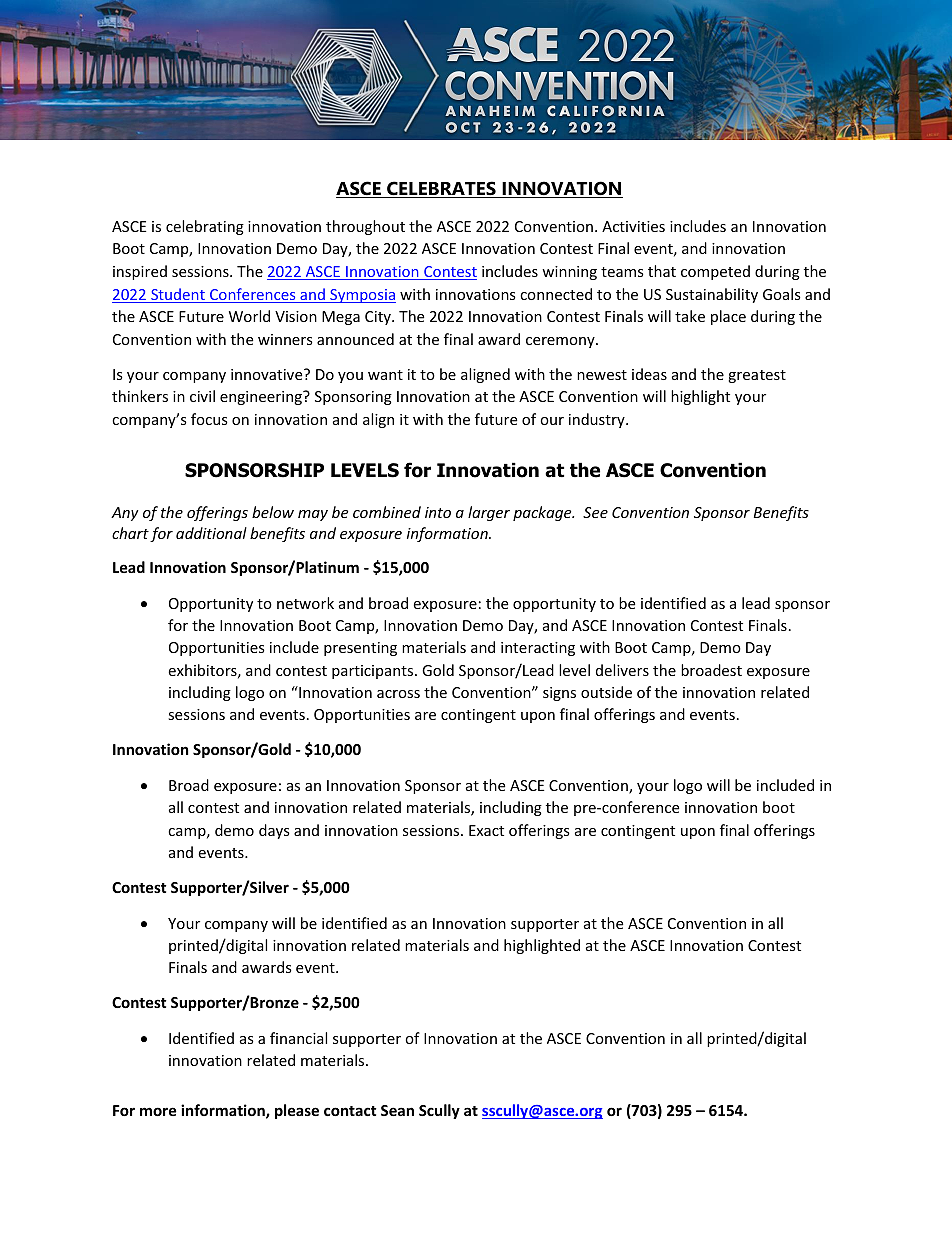  I want to click on Sean, so click(397, 1110).
